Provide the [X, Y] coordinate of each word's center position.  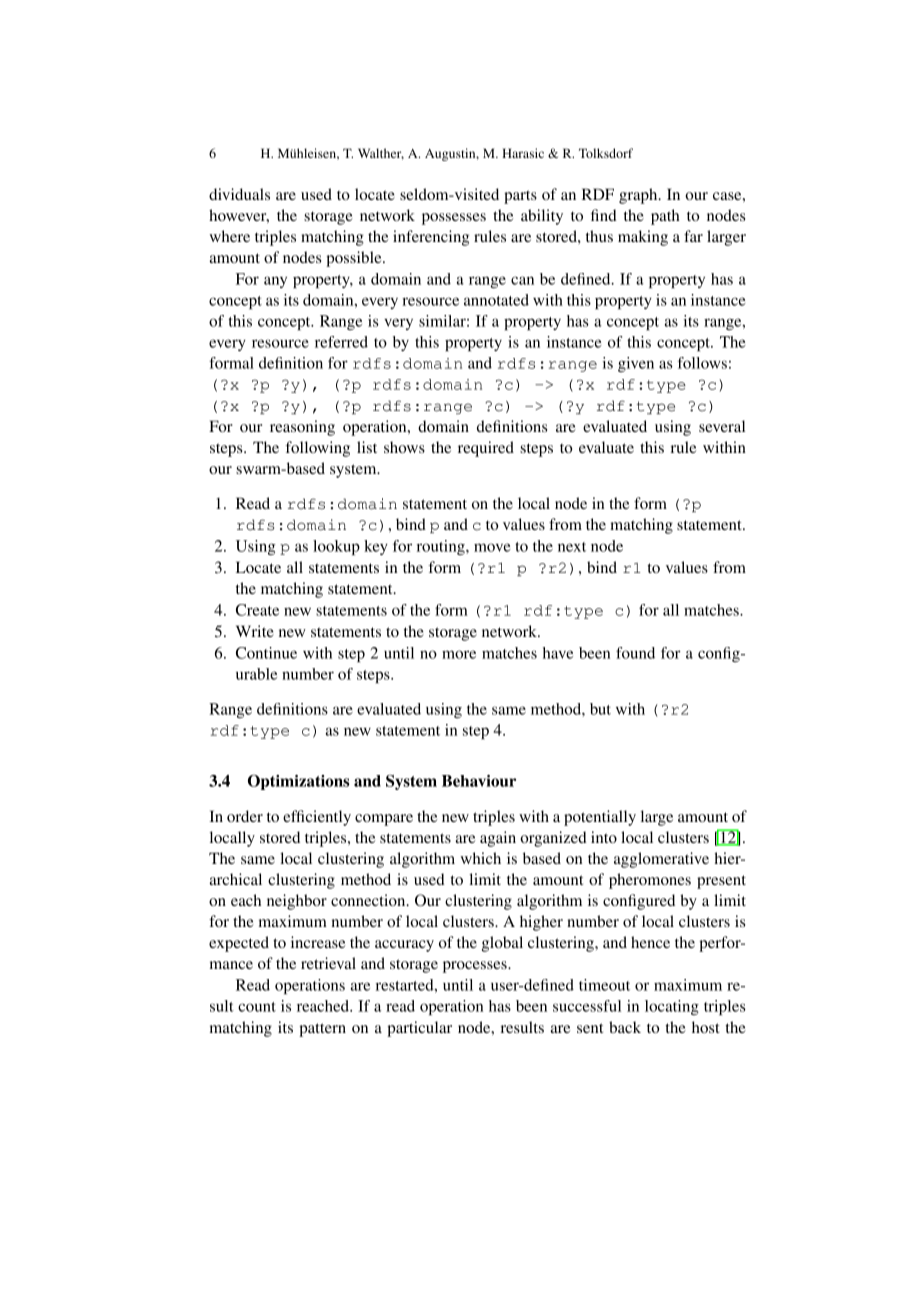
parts [520, 197]
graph [639, 196]
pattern [322, 1030]
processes [476, 967]
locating [672, 1007]
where [229, 236]
